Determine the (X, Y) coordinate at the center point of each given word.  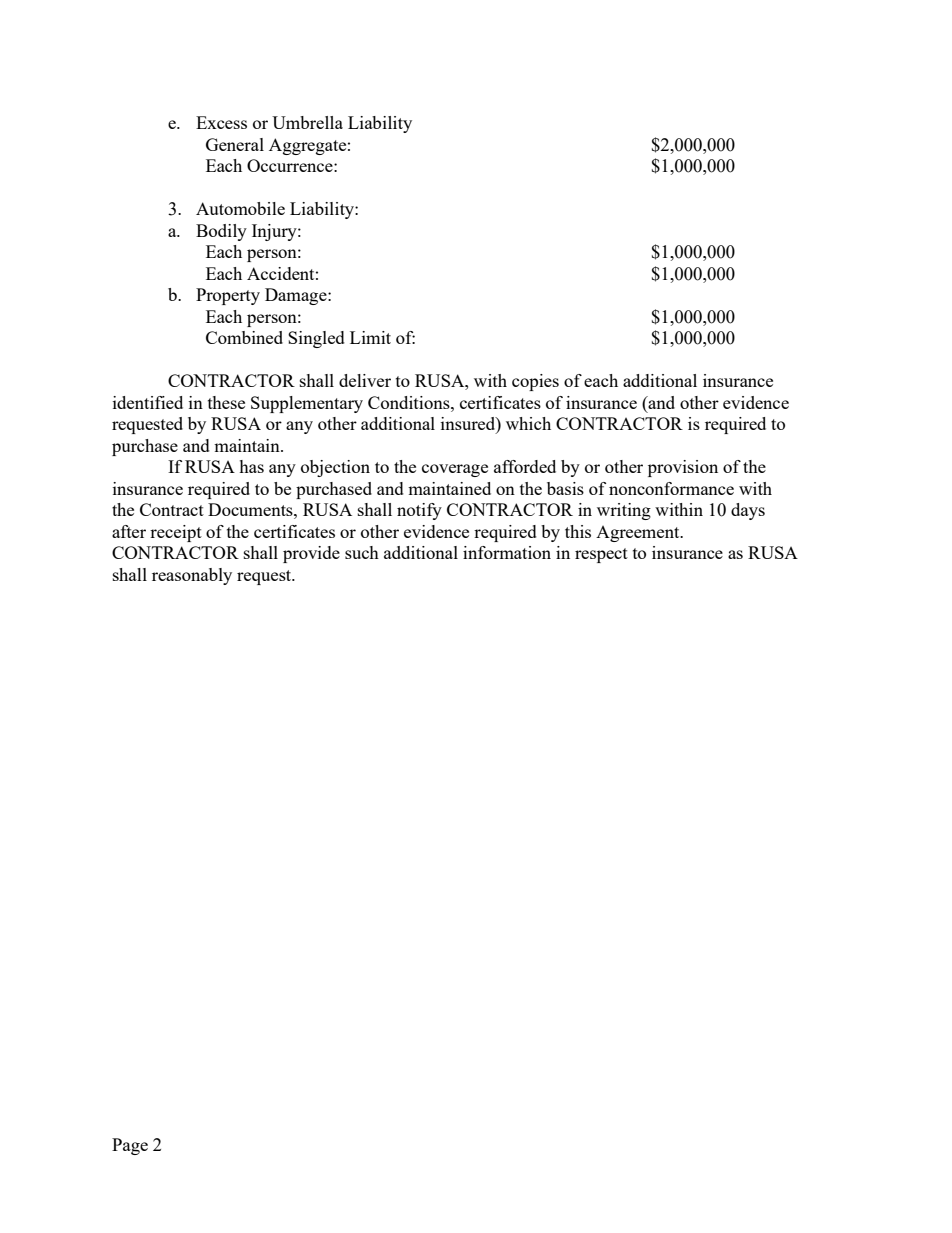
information (507, 552)
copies (535, 382)
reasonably (192, 576)
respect (601, 555)
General (235, 144)
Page (130, 1146)
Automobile (240, 208)
